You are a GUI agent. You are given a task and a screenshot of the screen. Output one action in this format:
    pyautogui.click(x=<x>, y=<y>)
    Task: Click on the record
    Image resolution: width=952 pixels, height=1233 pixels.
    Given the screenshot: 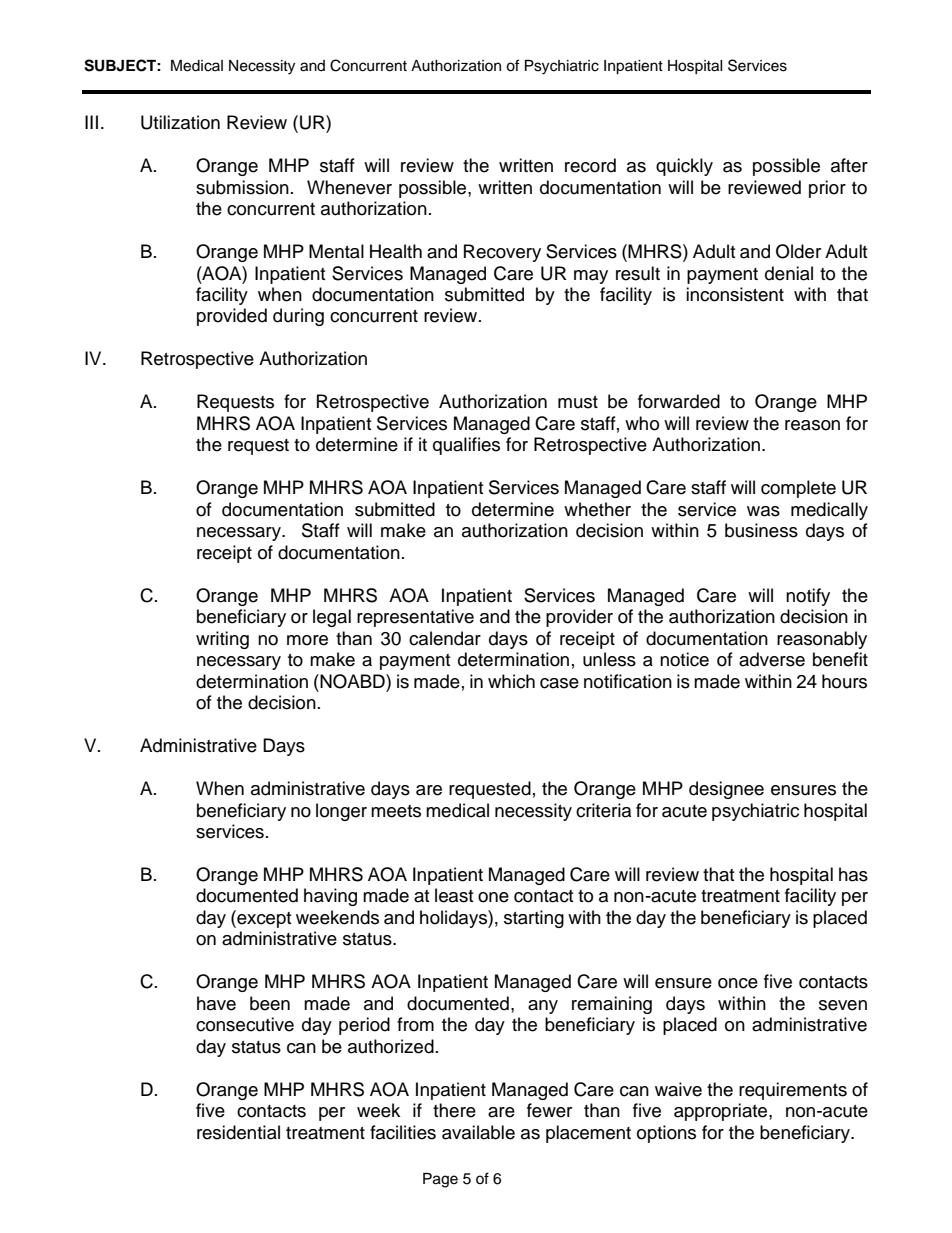 What is the action you would take?
    pyautogui.click(x=590, y=165)
